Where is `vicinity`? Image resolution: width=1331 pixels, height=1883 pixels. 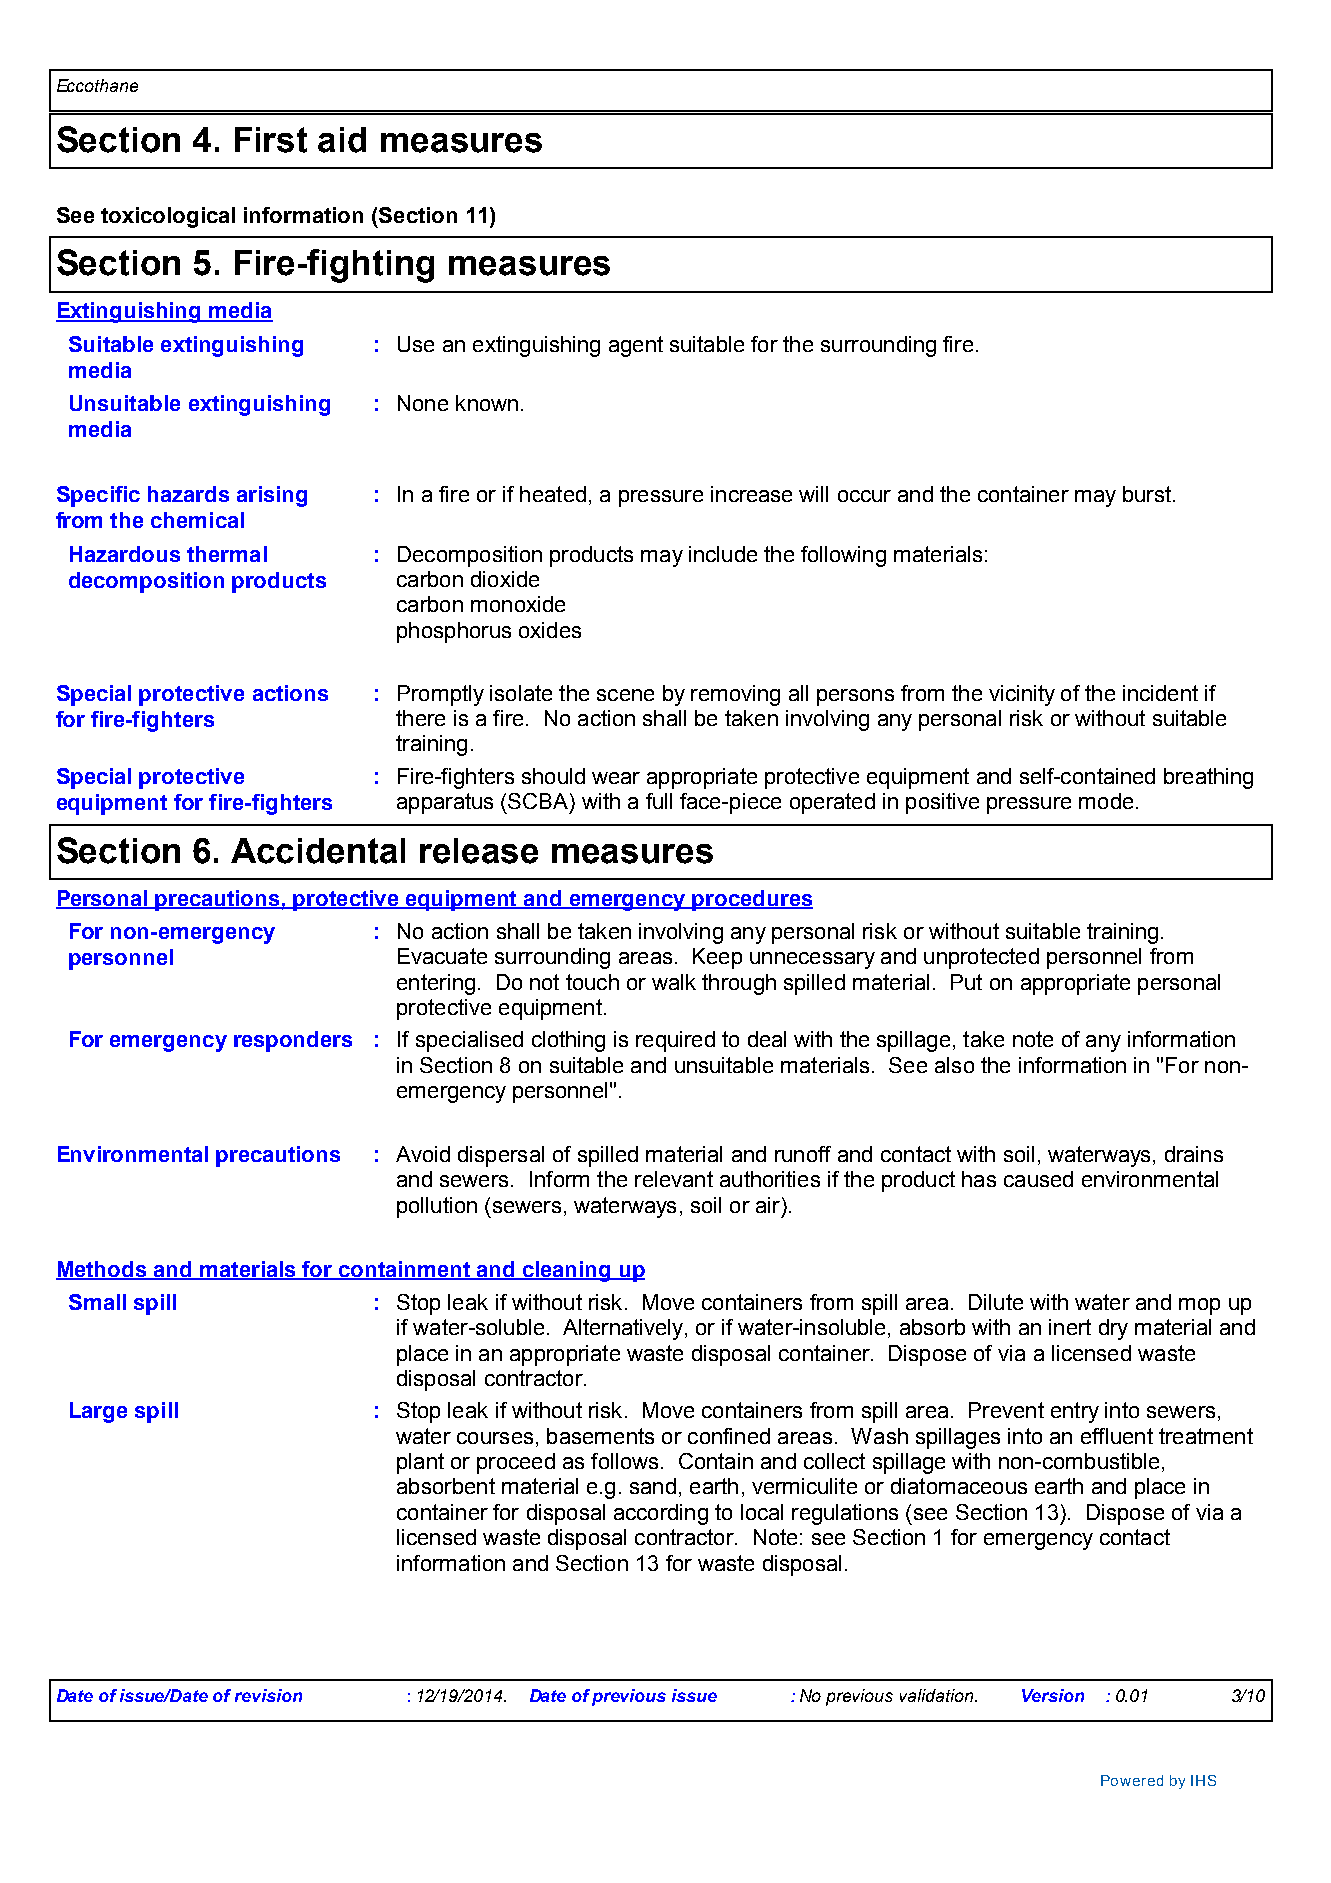 vicinity is located at coordinates (1022, 695).
